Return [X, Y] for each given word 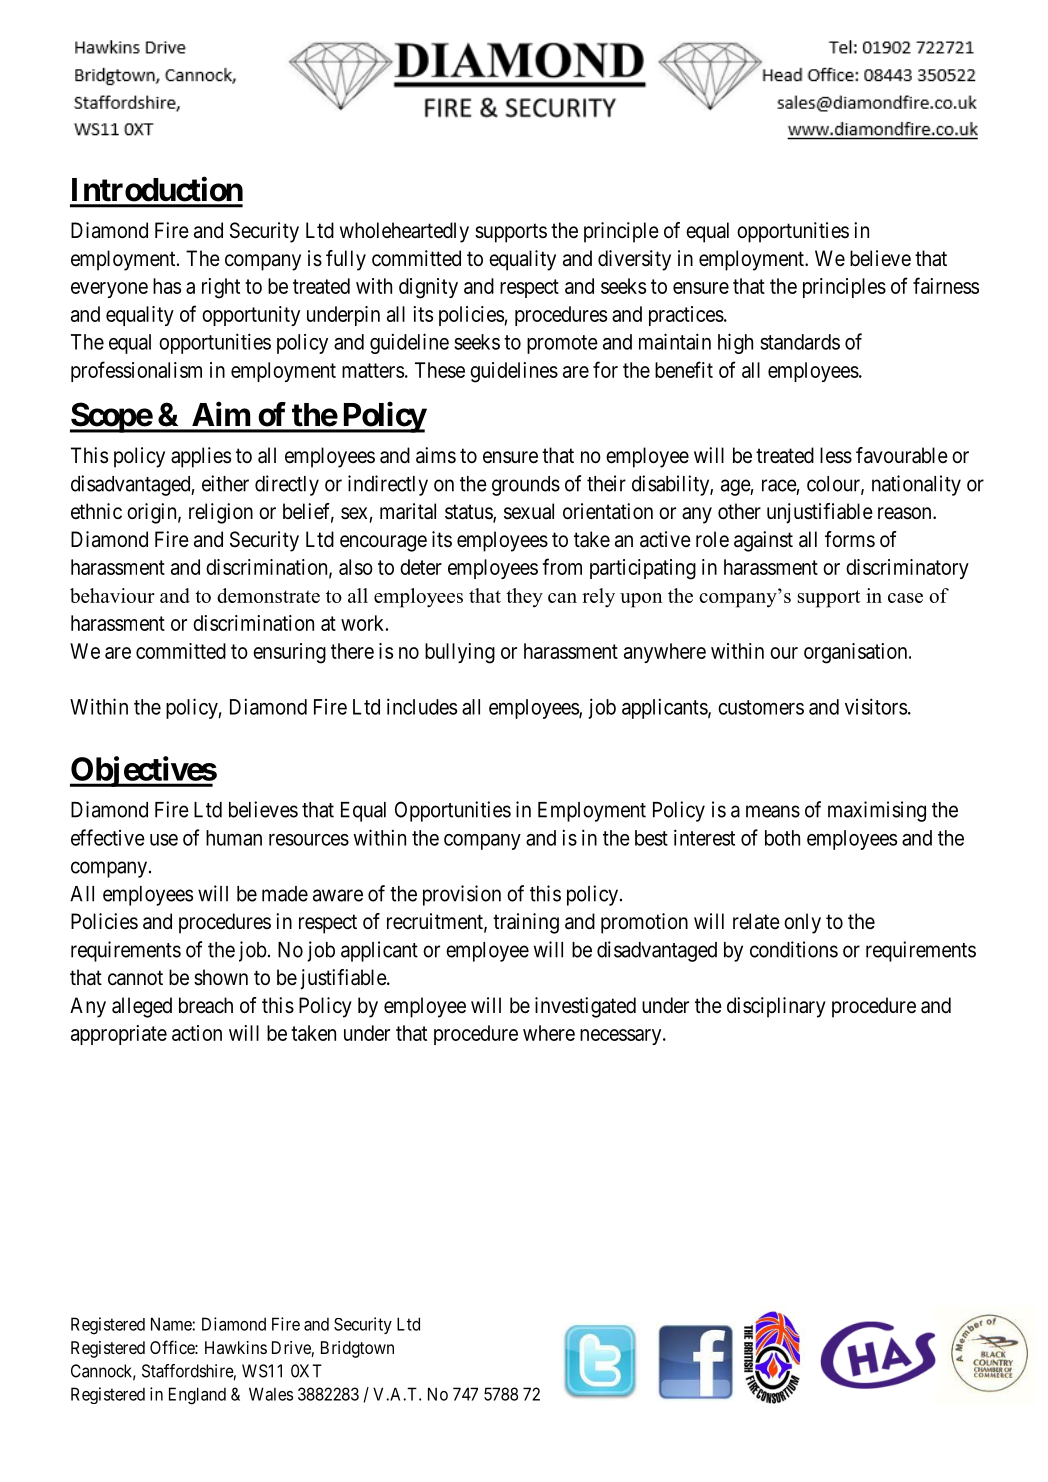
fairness [946, 285]
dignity [428, 288]
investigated [585, 1007]
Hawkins [236, 1347]
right [221, 288]
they [524, 598]
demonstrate [268, 595]
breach [206, 1005]
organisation [857, 653]
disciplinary [776, 1007]
